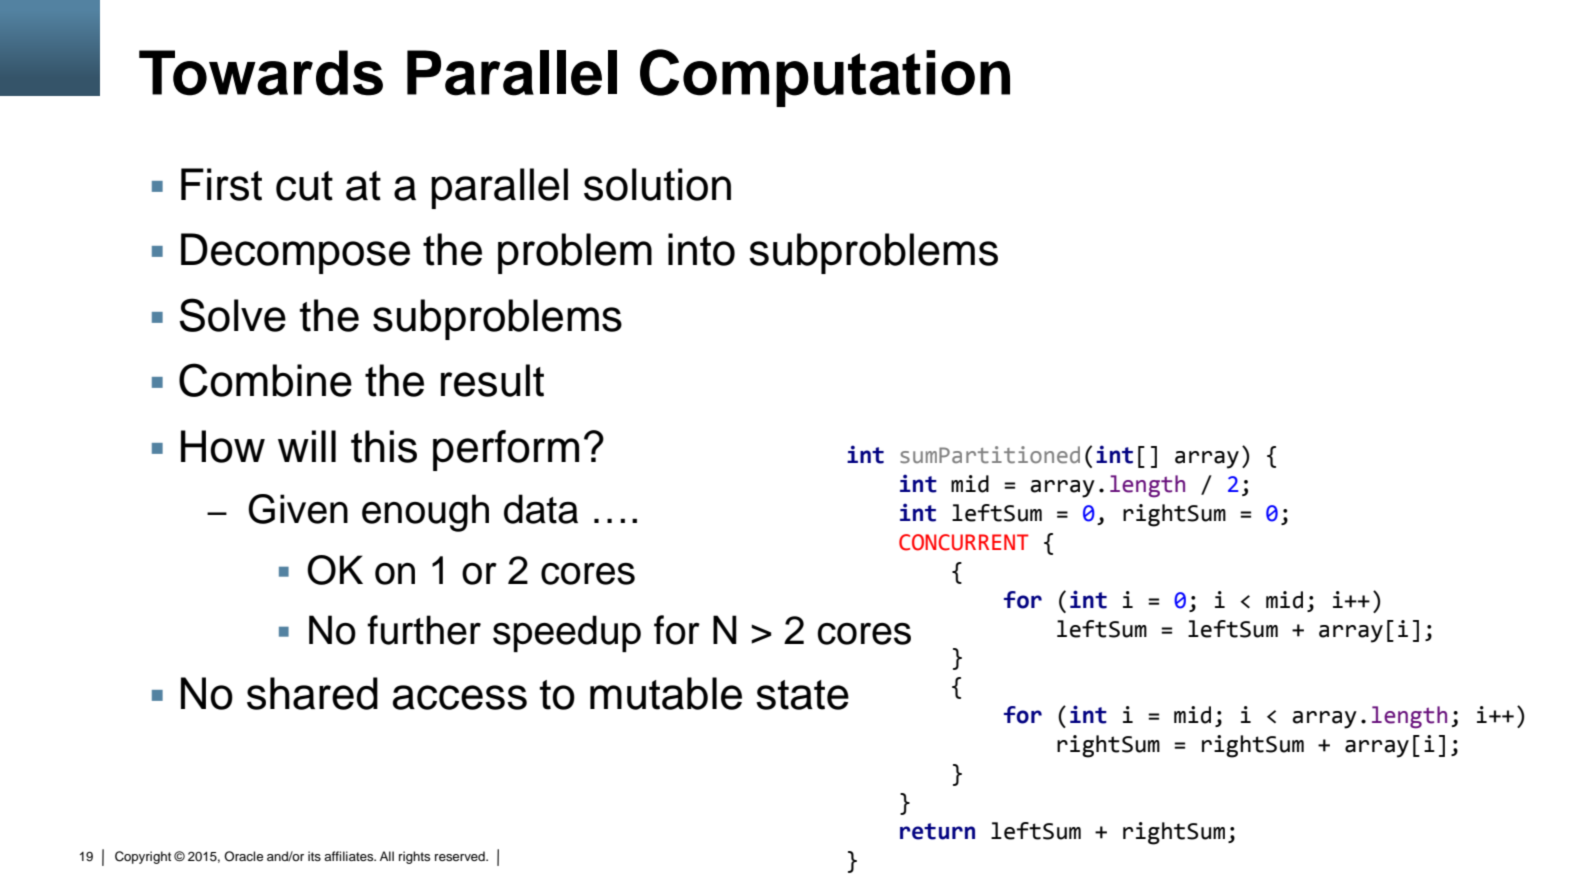 This screenshot has height=885, width=1574. I want to click on return, so click(937, 831).
